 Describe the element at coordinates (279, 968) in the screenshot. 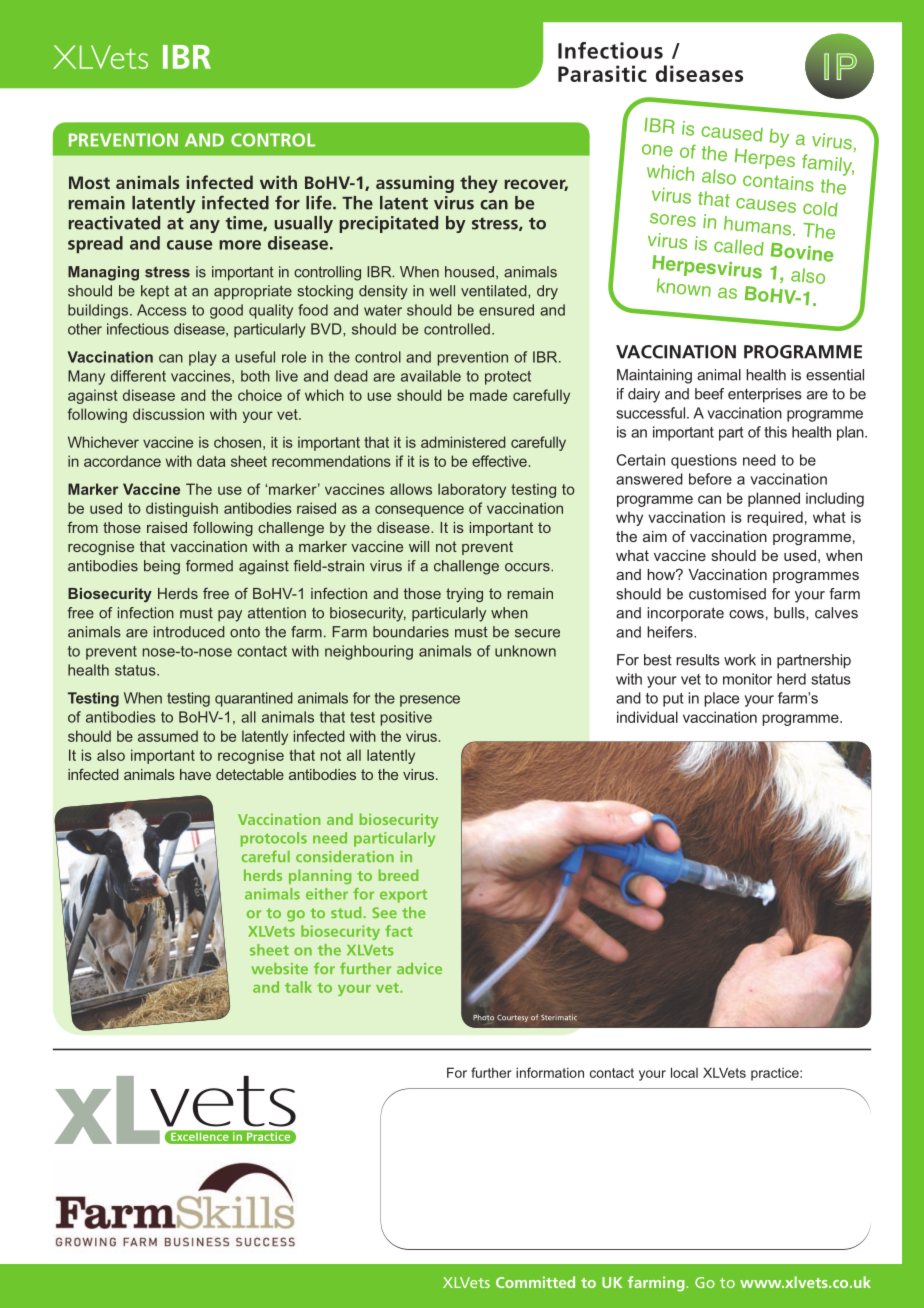

I see `website` at that location.
